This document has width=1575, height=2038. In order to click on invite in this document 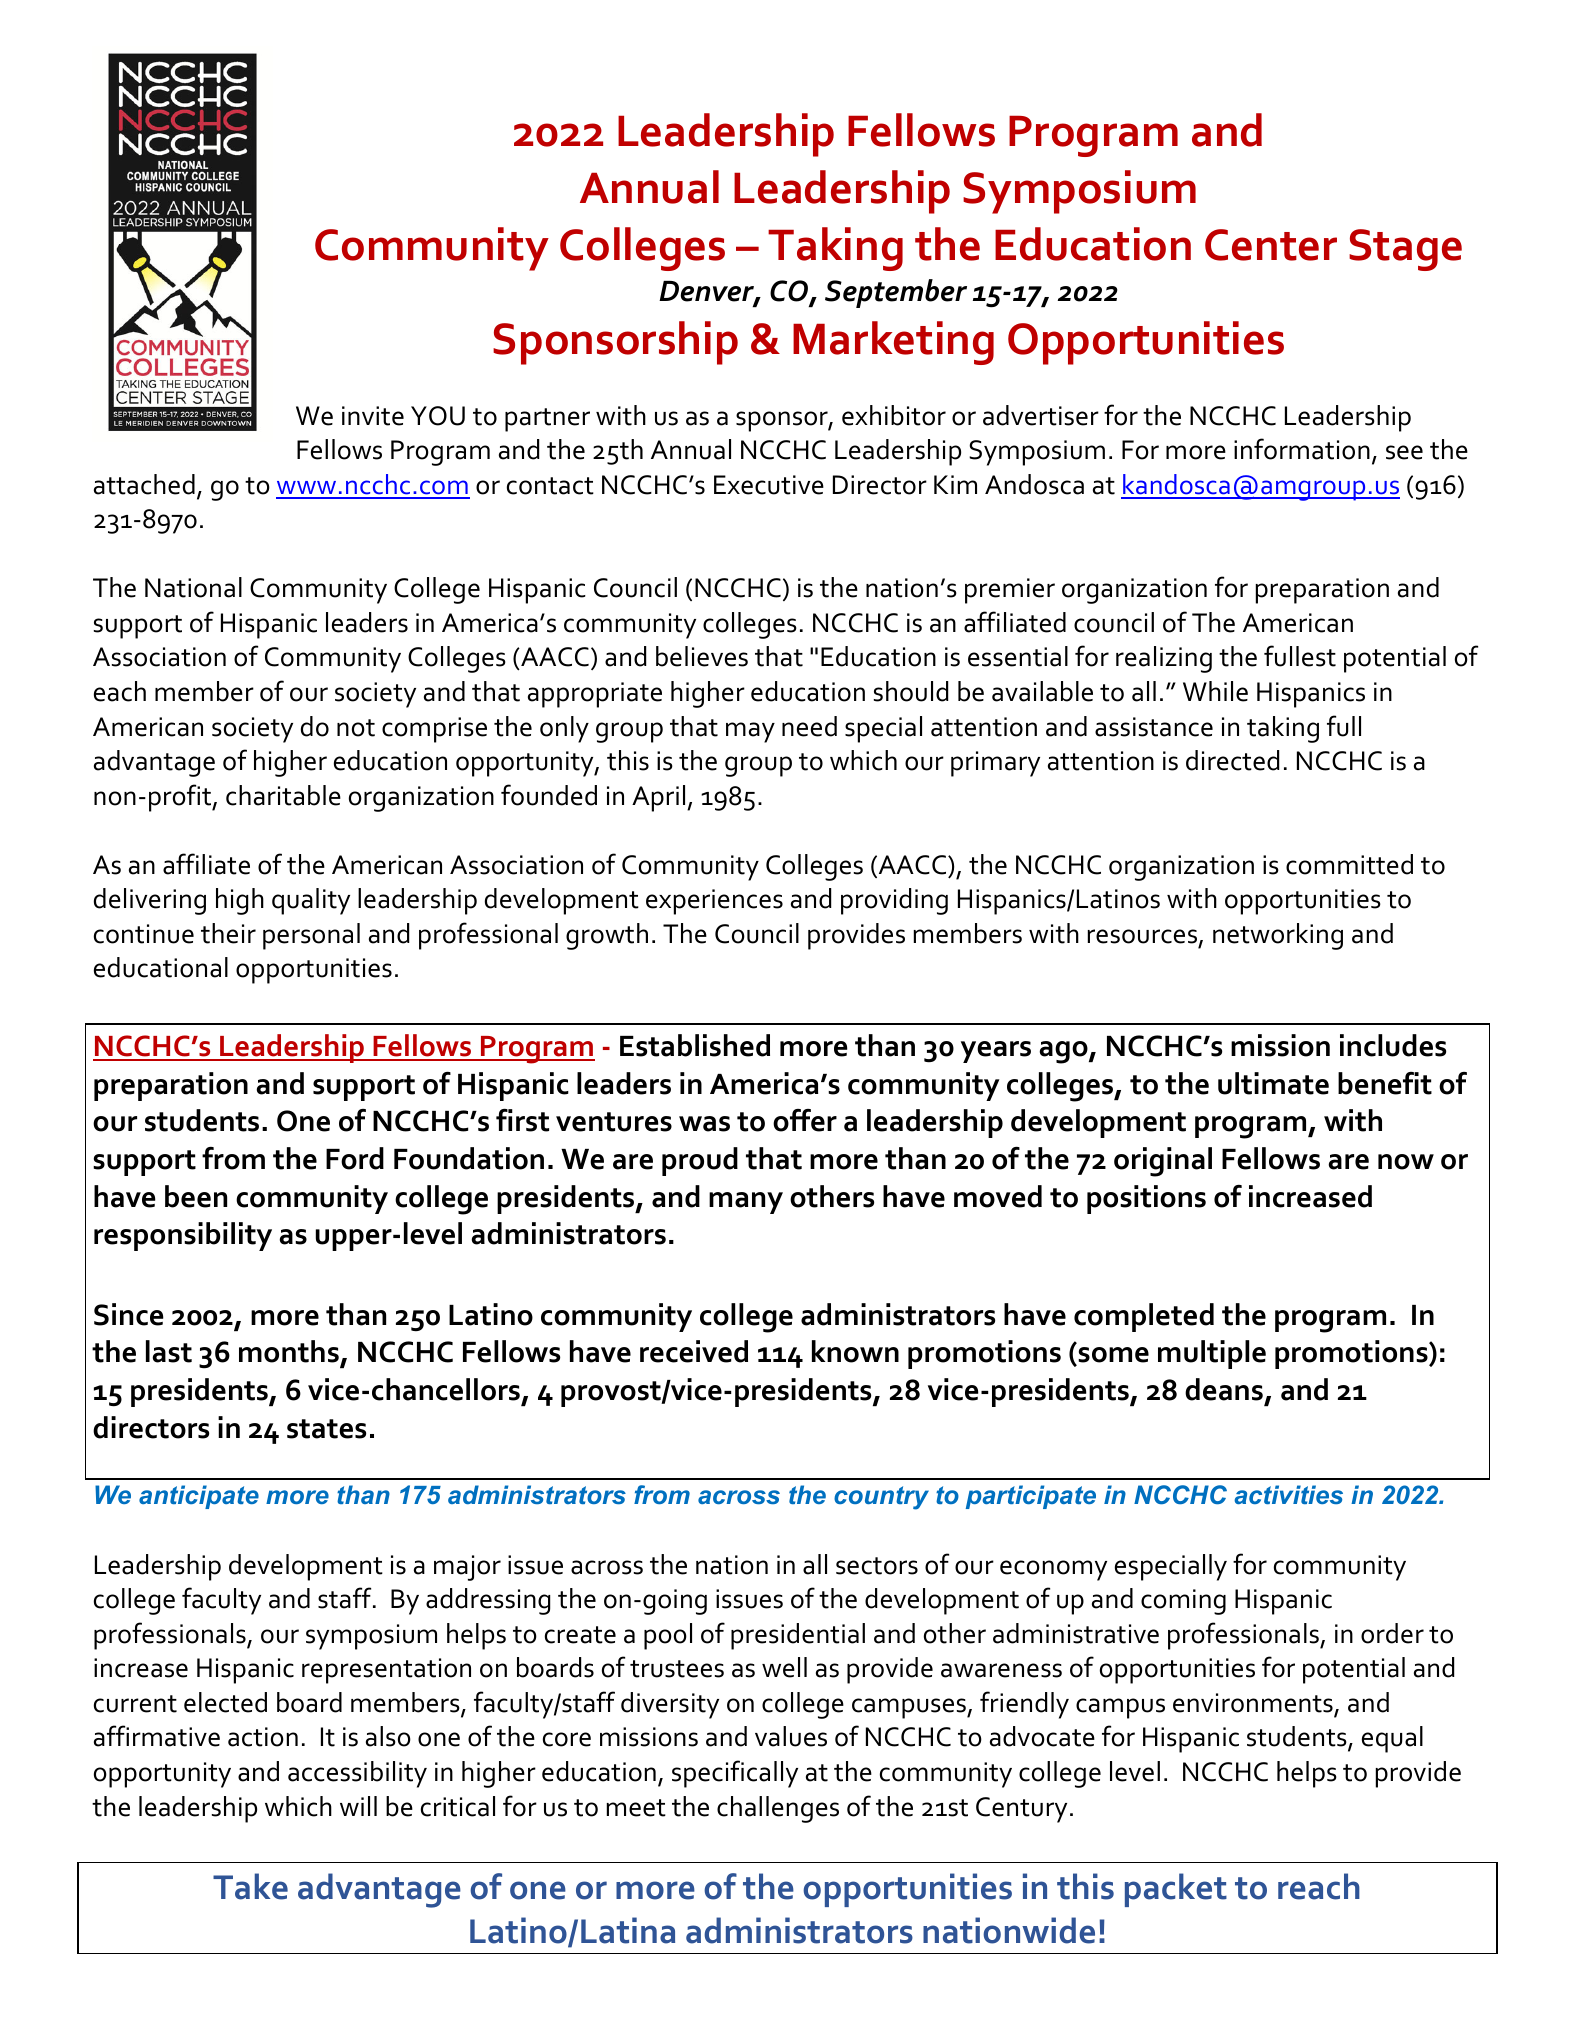, I will do `click(373, 416)`.
